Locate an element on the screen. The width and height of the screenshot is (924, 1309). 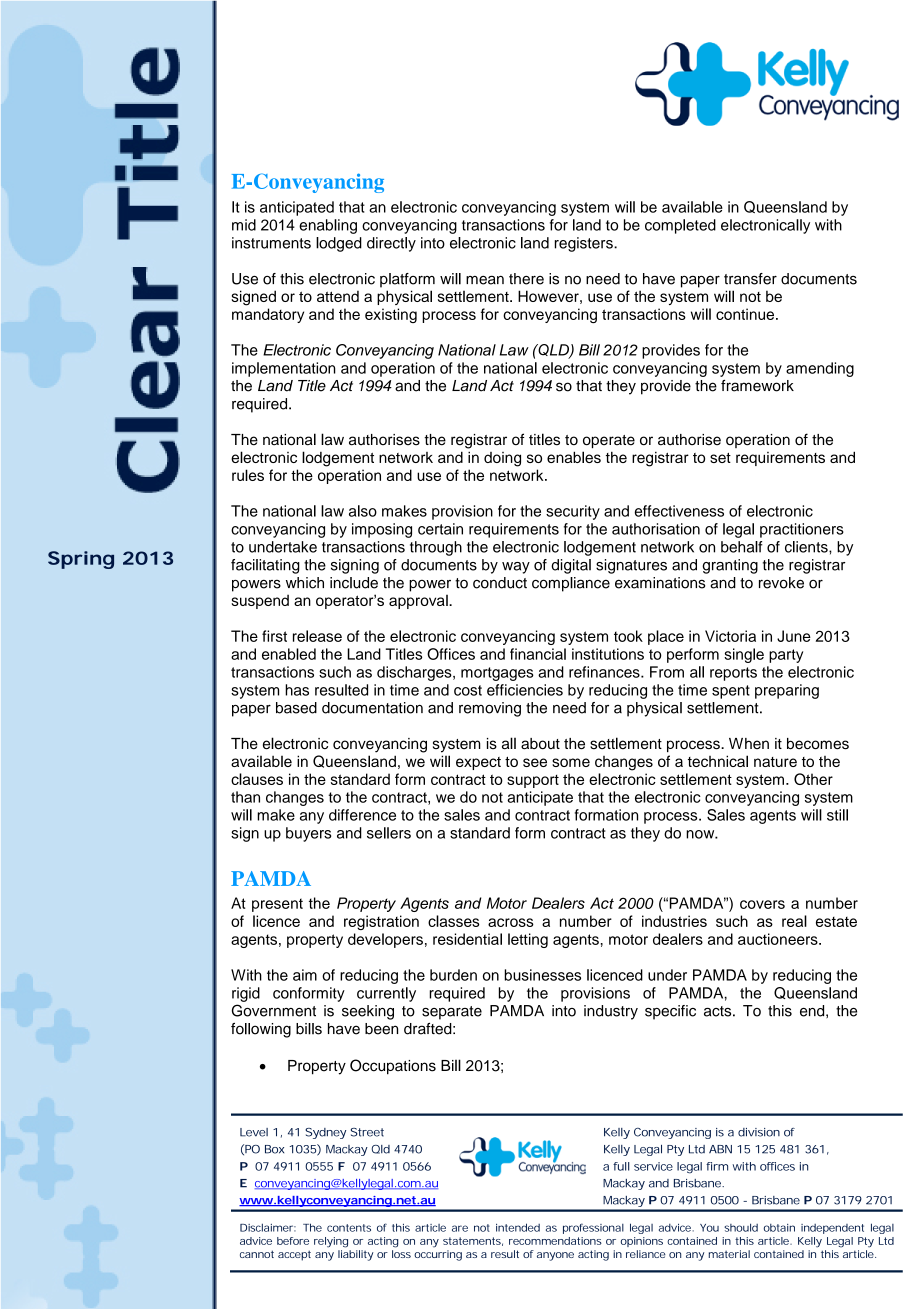
suspend is located at coordinates (260, 601).
